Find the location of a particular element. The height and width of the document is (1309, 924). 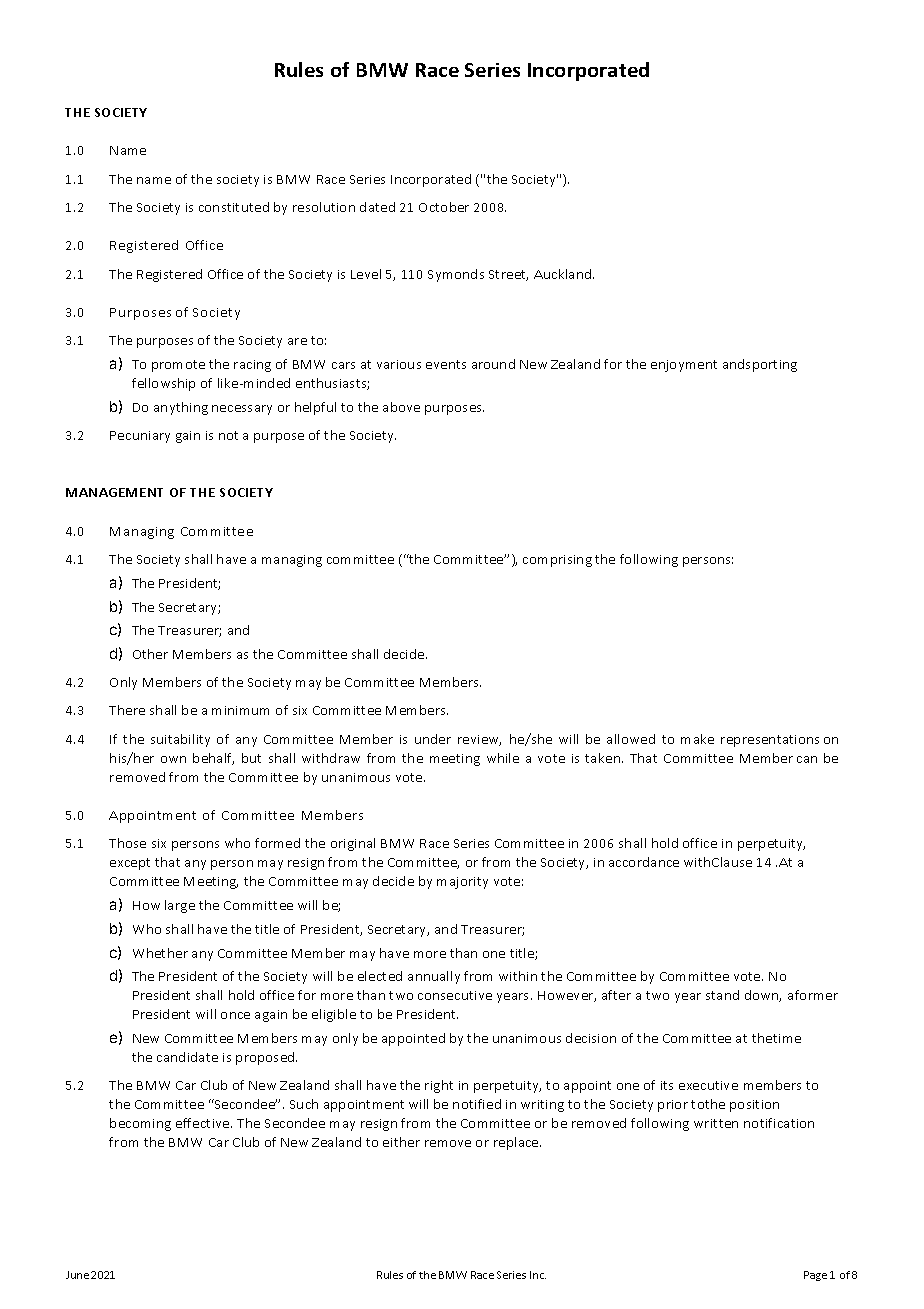

constituted is located at coordinates (234, 207).
